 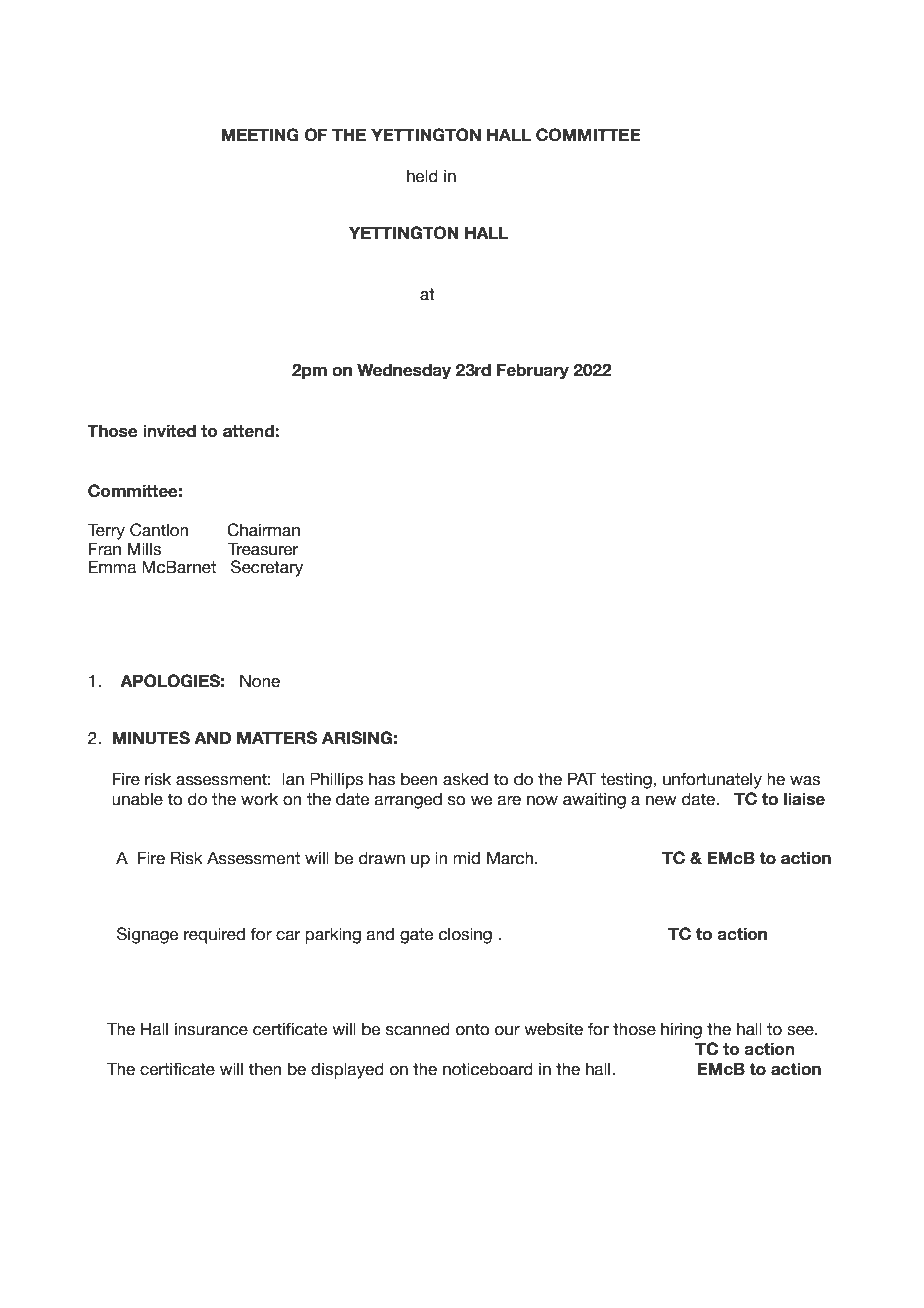 I want to click on held, so click(x=422, y=176).
